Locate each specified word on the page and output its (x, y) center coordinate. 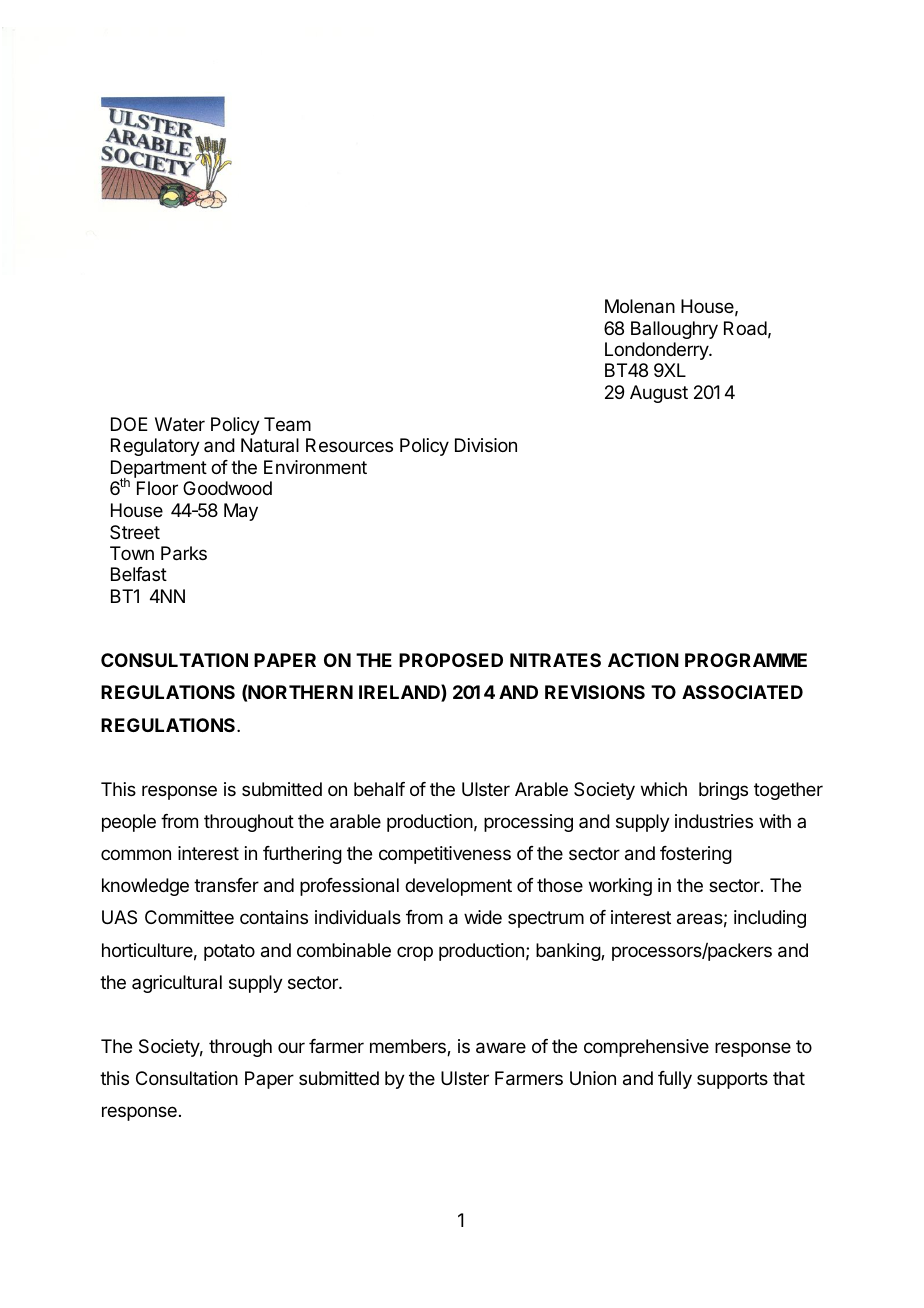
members (409, 1047)
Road (745, 328)
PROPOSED (451, 660)
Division (486, 445)
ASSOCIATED (742, 692)
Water (180, 424)
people (129, 823)
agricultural (177, 984)
